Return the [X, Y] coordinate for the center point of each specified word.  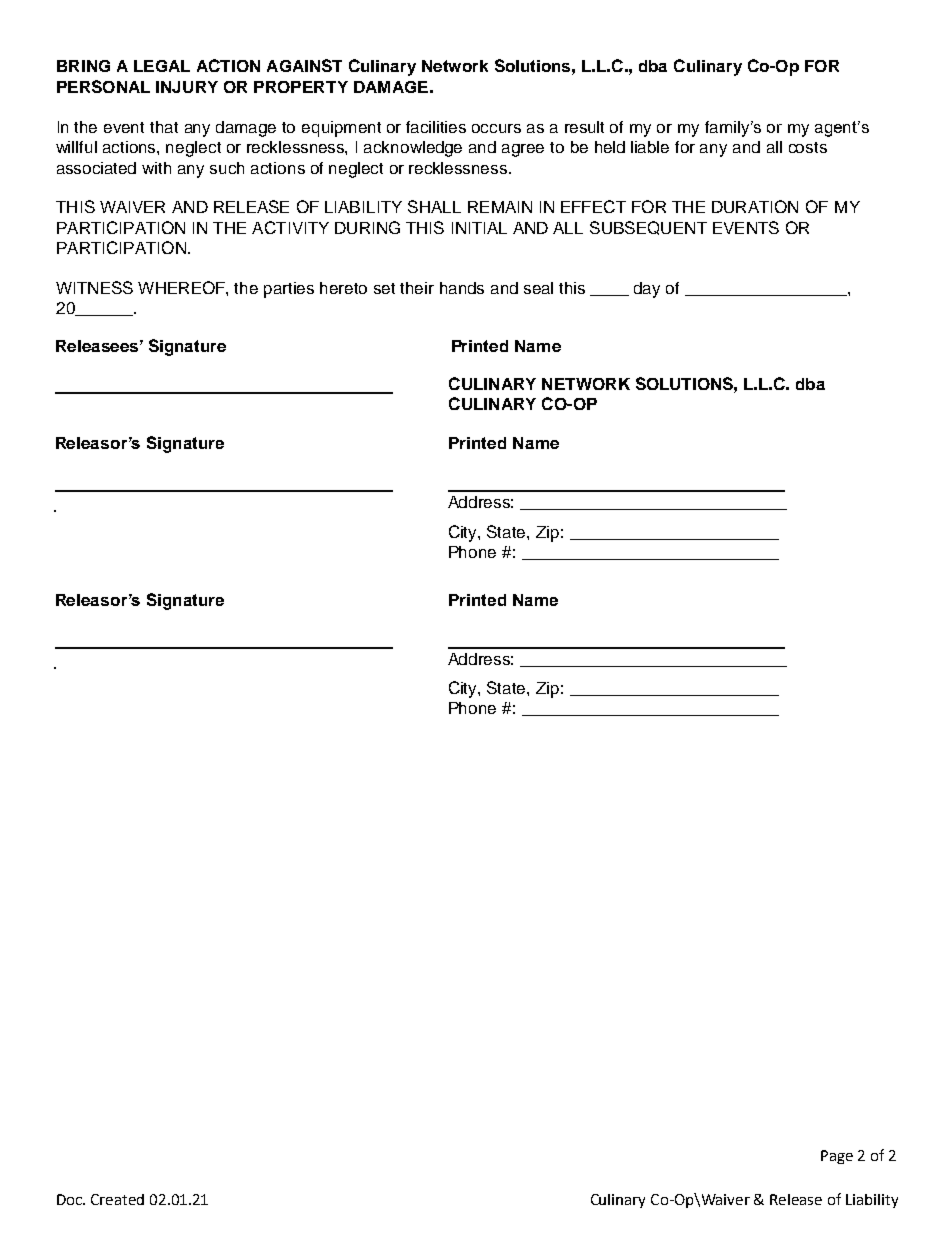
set [384, 288]
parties [289, 290]
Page [837, 1157]
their [417, 288]
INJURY [187, 87]
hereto [343, 288]
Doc [71, 1199]
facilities [436, 127]
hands [462, 288]
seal [538, 288]
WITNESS [94, 287]
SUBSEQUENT [648, 228]
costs [808, 147]
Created [117, 1199]
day [647, 290]
